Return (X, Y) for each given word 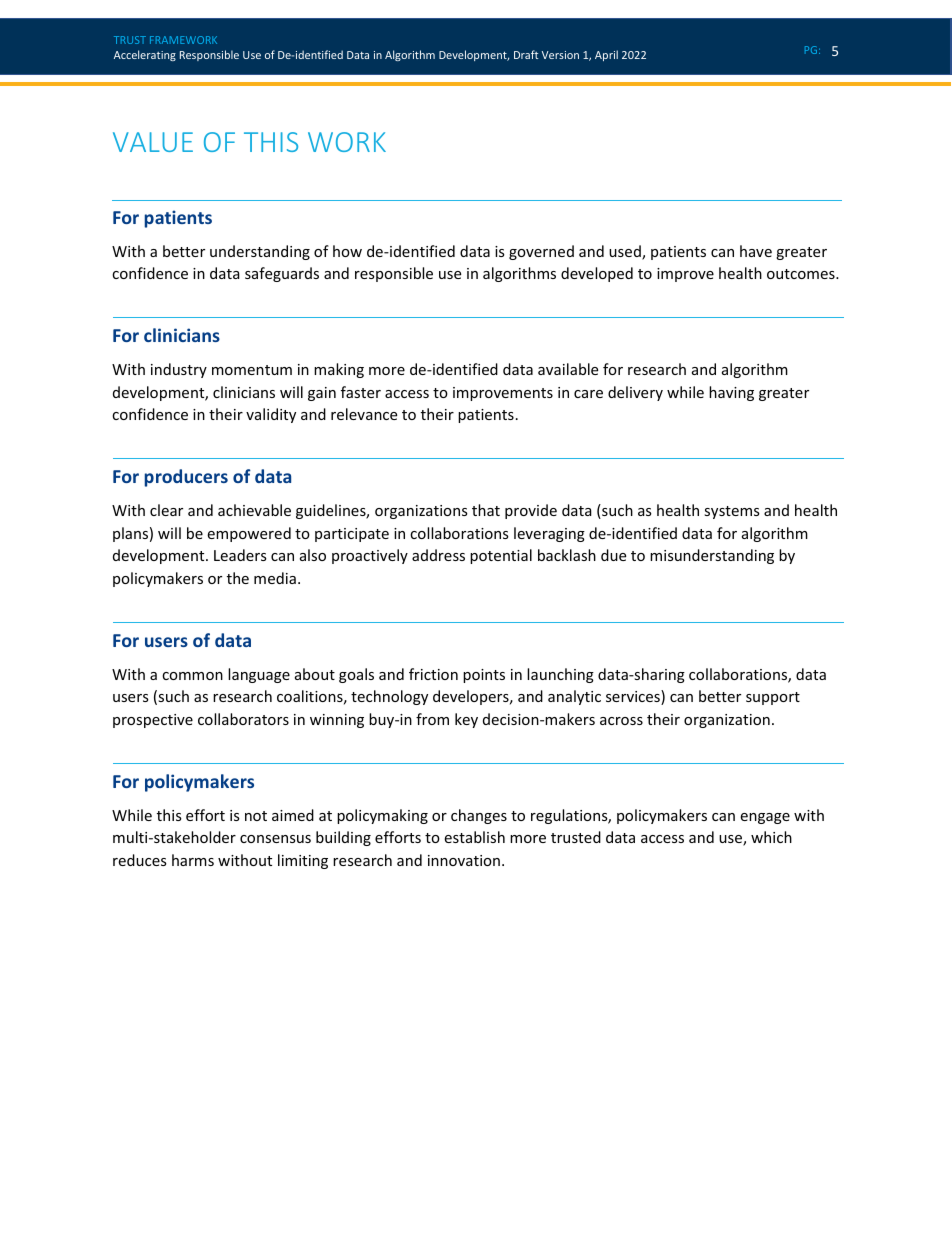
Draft (526, 54)
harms (193, 860)
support (773, 698)
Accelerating (145, 55)
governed (541, 252)
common (192, 676)
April (606, 55)
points (484, 676)
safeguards (282, 274)
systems (732, 512)
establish (474, 837)
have (756, 251)
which (771, 837)
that (486, 510)
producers (186, 478)
